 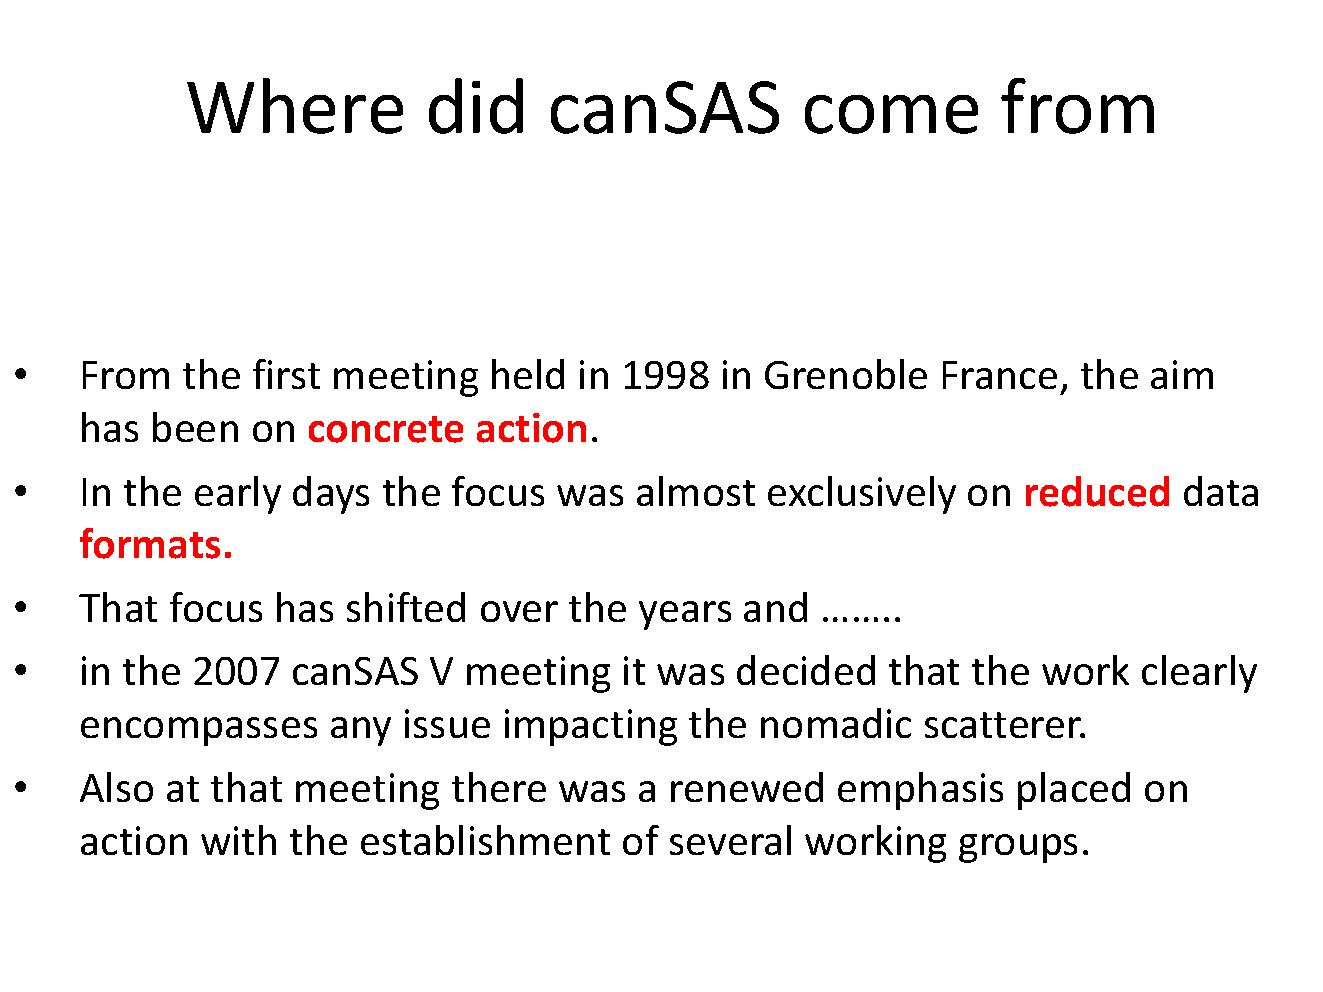 What do you see at coordinates (528, 374) in the page?
I see `held` at bounding box center [528, 374].
